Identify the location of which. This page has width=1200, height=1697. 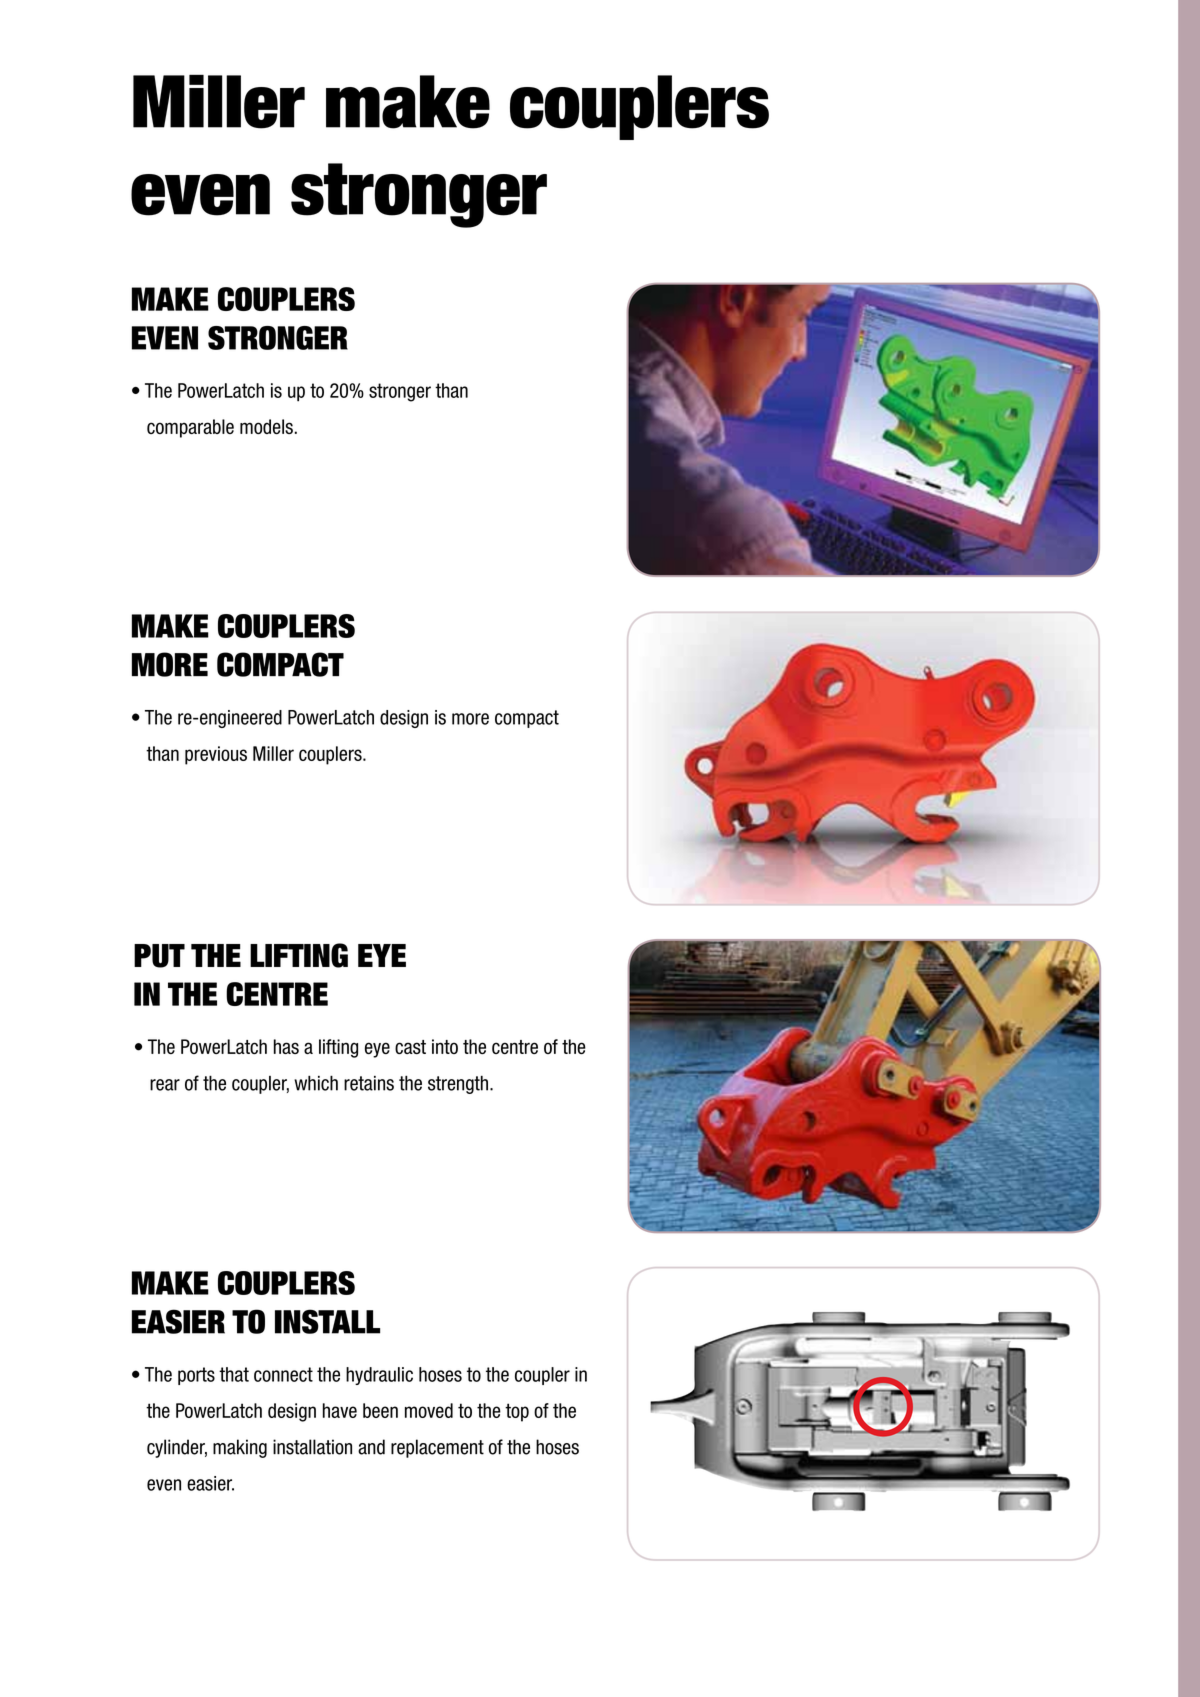
(316, 1083).
